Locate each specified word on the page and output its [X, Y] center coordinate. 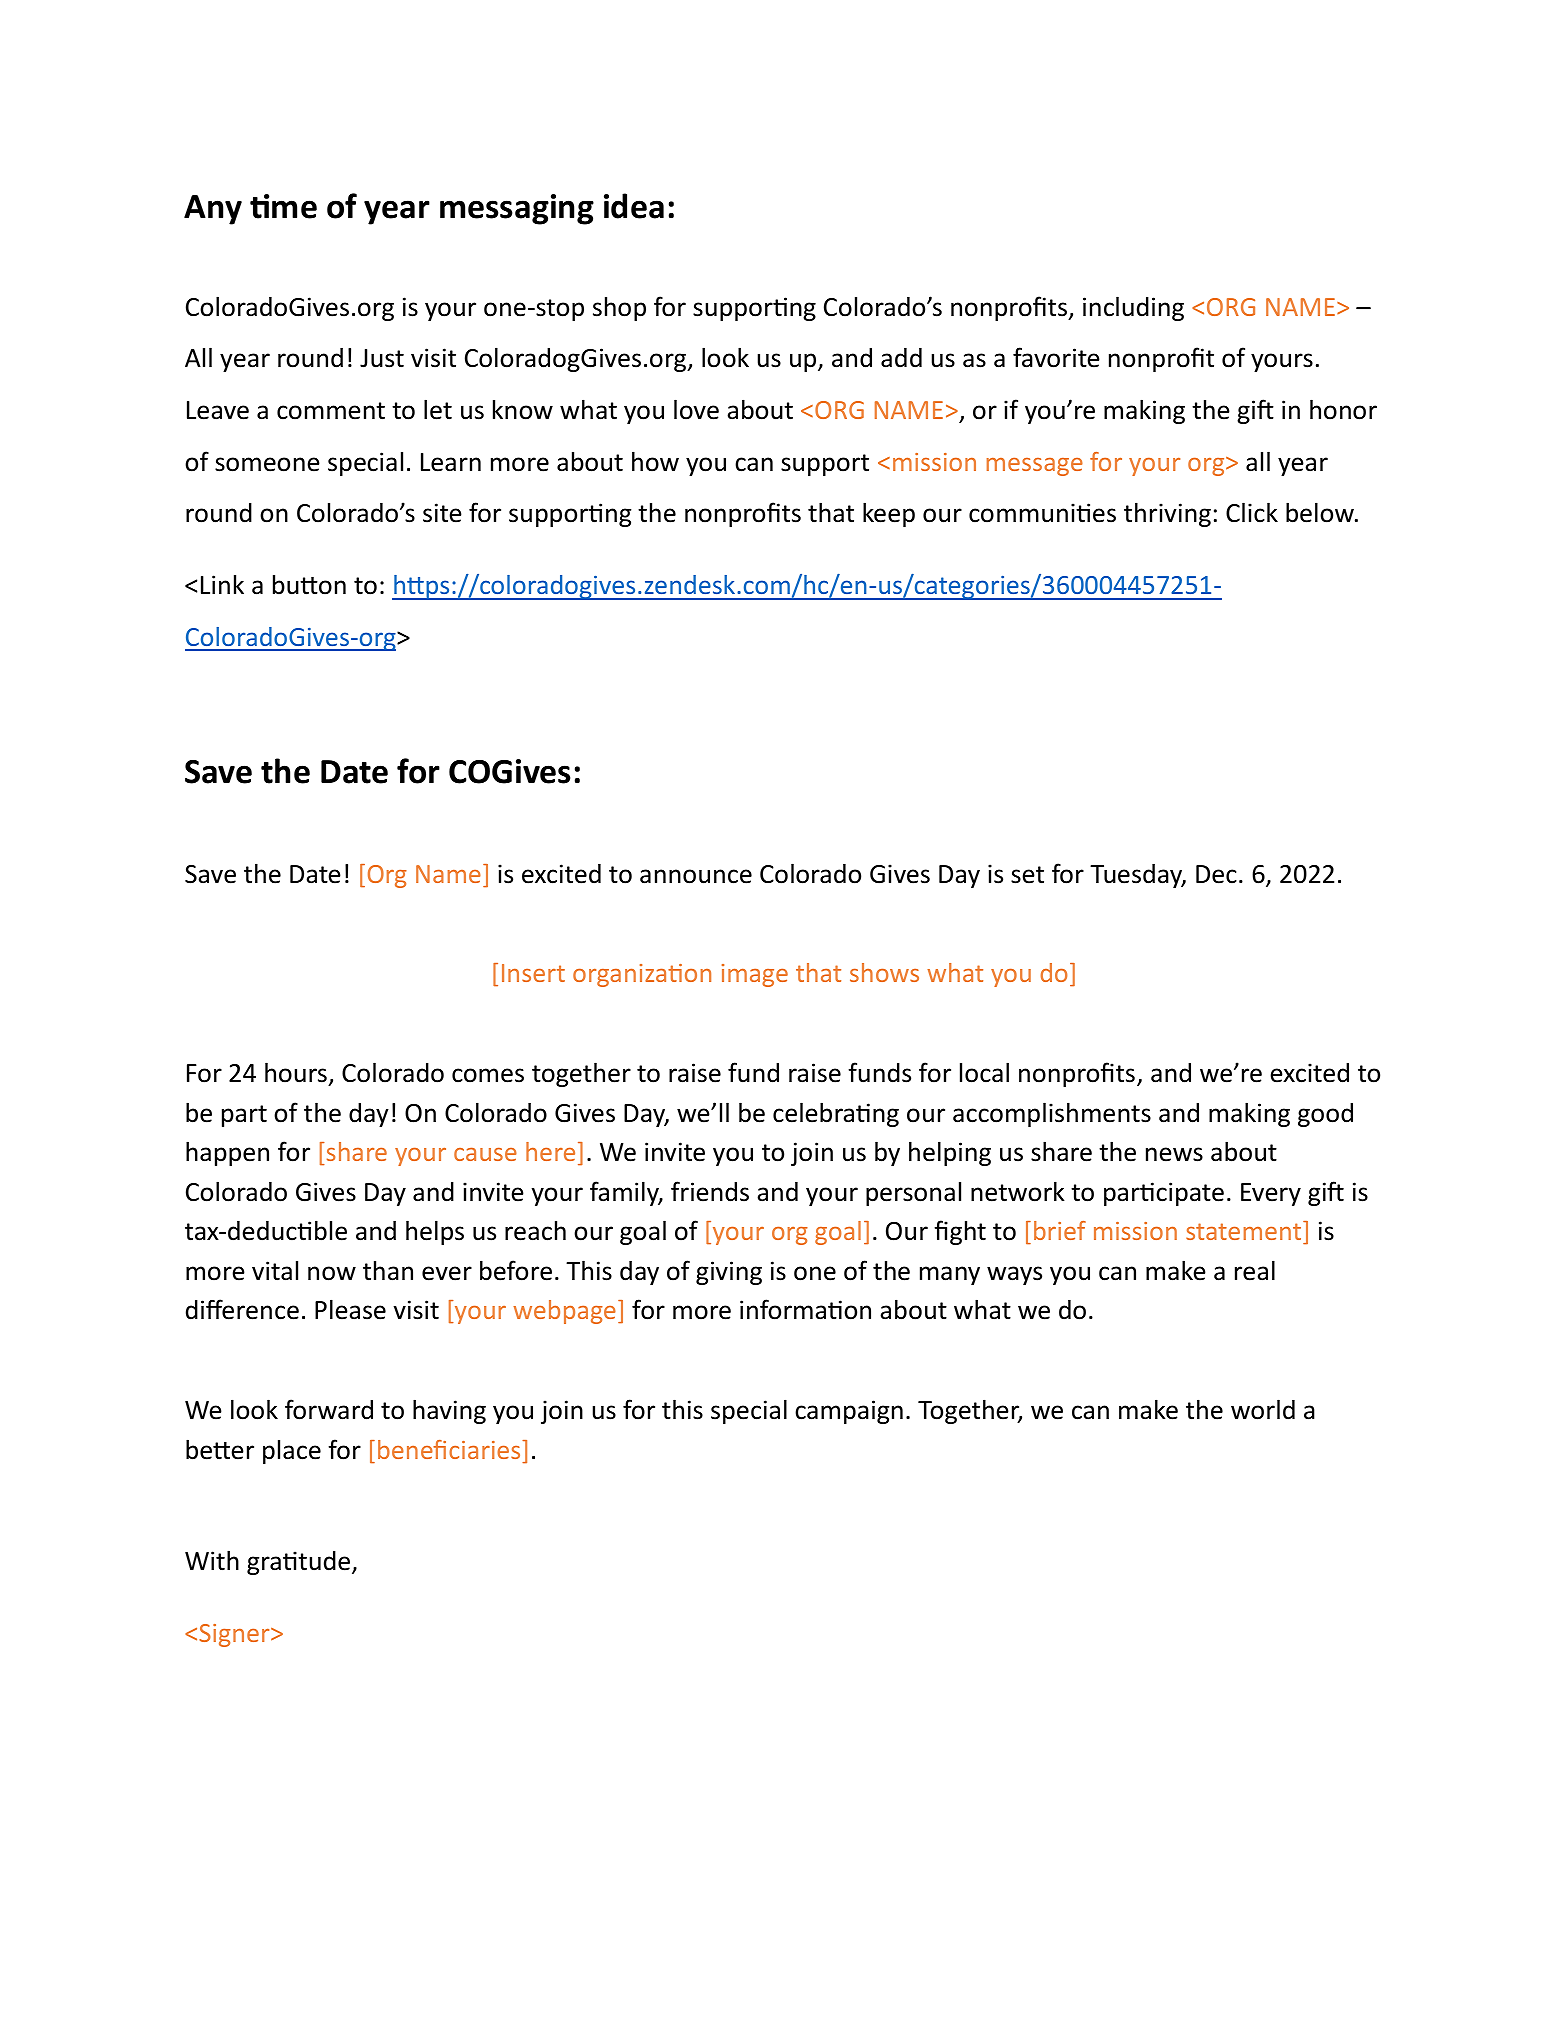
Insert [533, 973]
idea [634, 206]
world [1263, 1409]
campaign [849, 1412]
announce [696, 876]
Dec [1216, 874]
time [283, 206]
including [1133, 308]
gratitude [300, 1563]
